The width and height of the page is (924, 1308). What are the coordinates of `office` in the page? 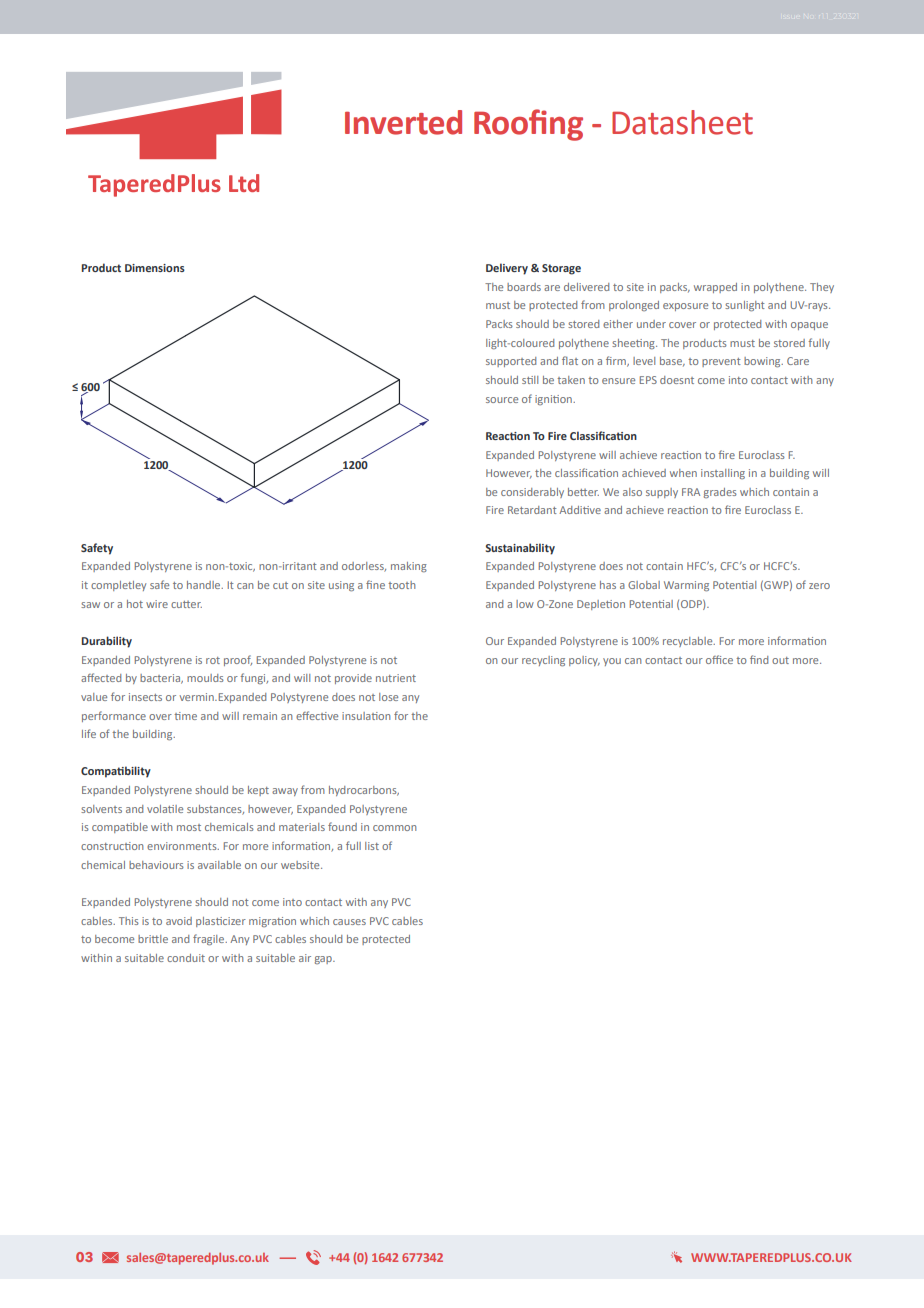 It's located at (719, 659).
